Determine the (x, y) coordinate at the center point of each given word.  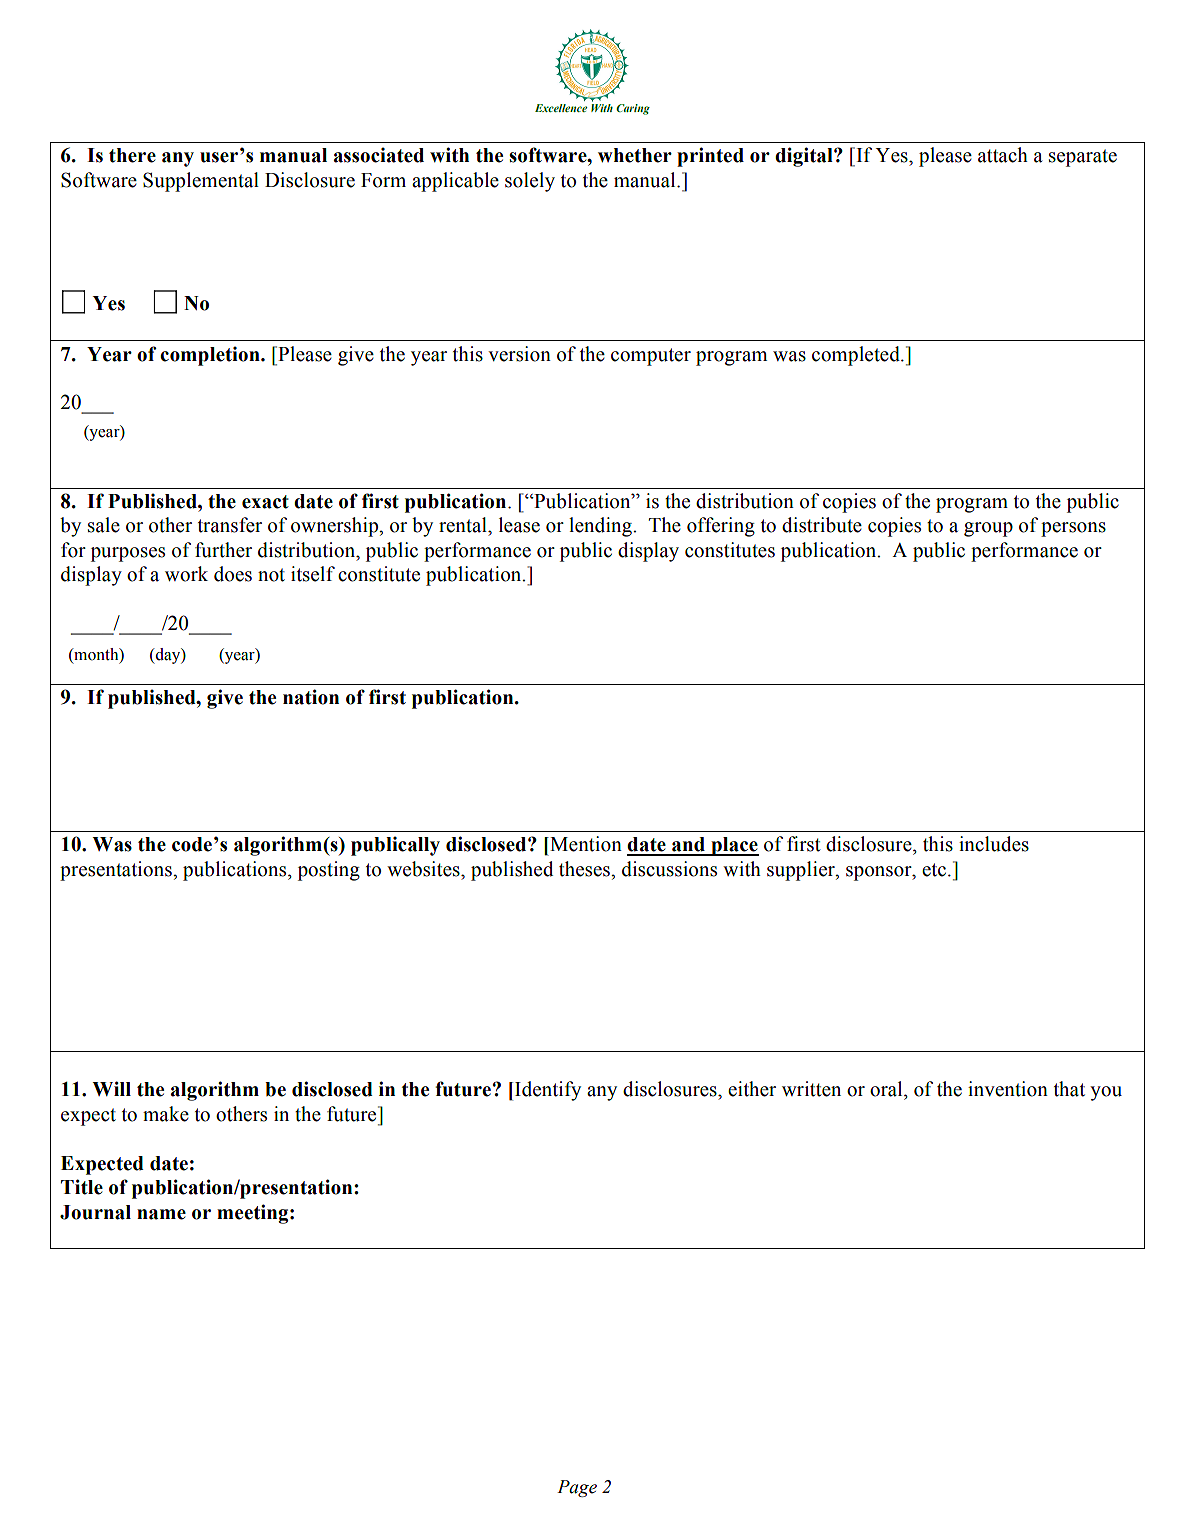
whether (635, 155)
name (161, 1214)
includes (994, 844)
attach (1003, 155)
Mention (585, 844)
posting (329, 871)
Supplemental (201, 182)
